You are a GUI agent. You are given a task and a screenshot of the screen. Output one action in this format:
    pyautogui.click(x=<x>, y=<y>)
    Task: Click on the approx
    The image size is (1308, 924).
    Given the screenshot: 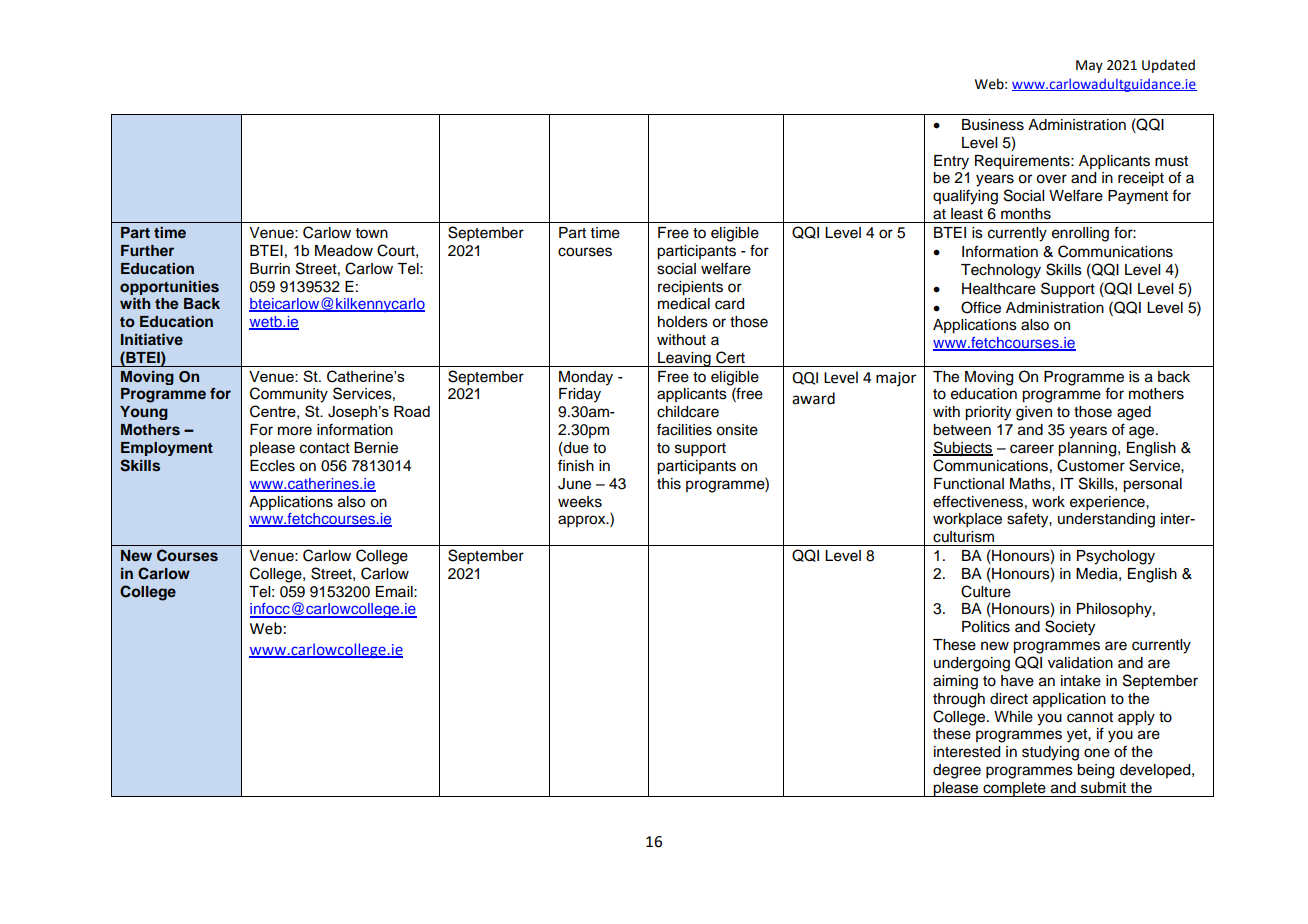 What is the action you would take?
    pyautogui.click(x=583, y=521)
